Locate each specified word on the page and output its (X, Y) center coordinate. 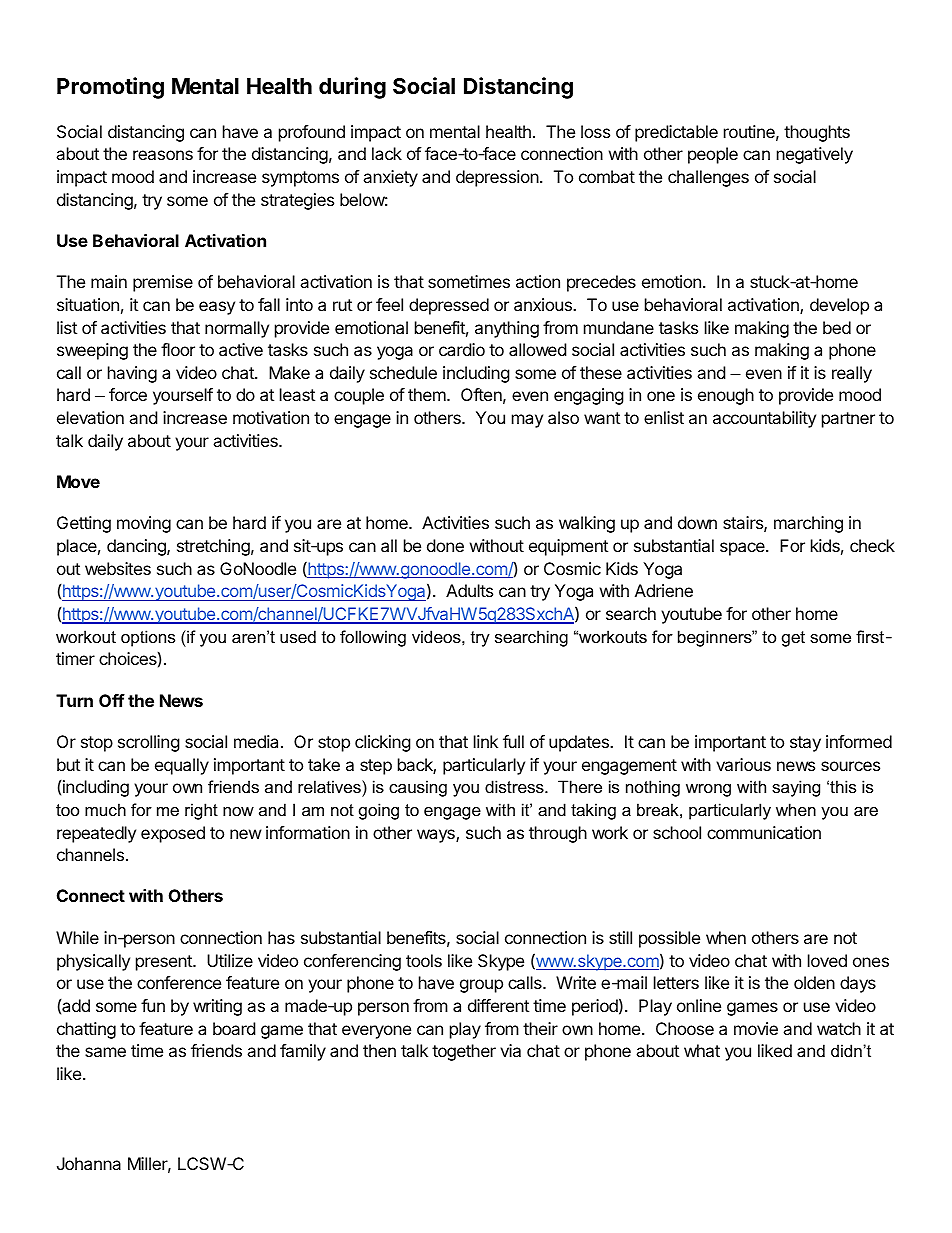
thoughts (817, 133)
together (464, 1052)
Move (78, 481)
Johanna (89, 1163)
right (201, 811)
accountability (764, 419)
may (527, 421)
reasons (163, 155)
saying (796, 788)
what (702, 1050)
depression (498, 178)
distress (515, 786)
